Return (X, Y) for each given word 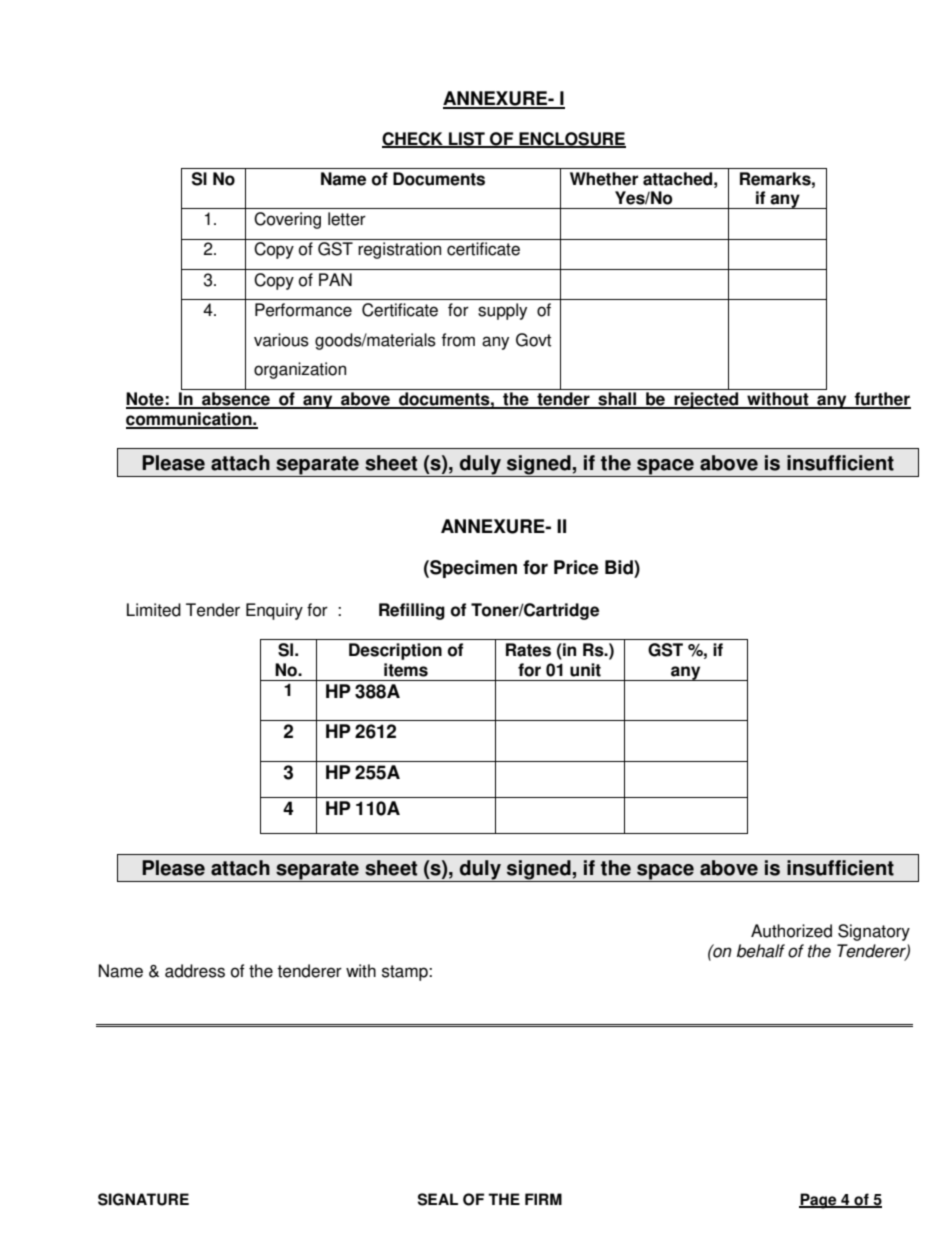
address (195, 971)
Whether (604, 179)
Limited (154, 610)
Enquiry (274, 611)
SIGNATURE (143, 1199)
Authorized (791, 931)
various (281, 340)
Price (576, 567)
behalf (761, 951)
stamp (406, 973)
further (882, 400)
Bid (620, 567)
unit (585, 670)
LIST (467, 139)
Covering (287, 220)
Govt (533, 340)
